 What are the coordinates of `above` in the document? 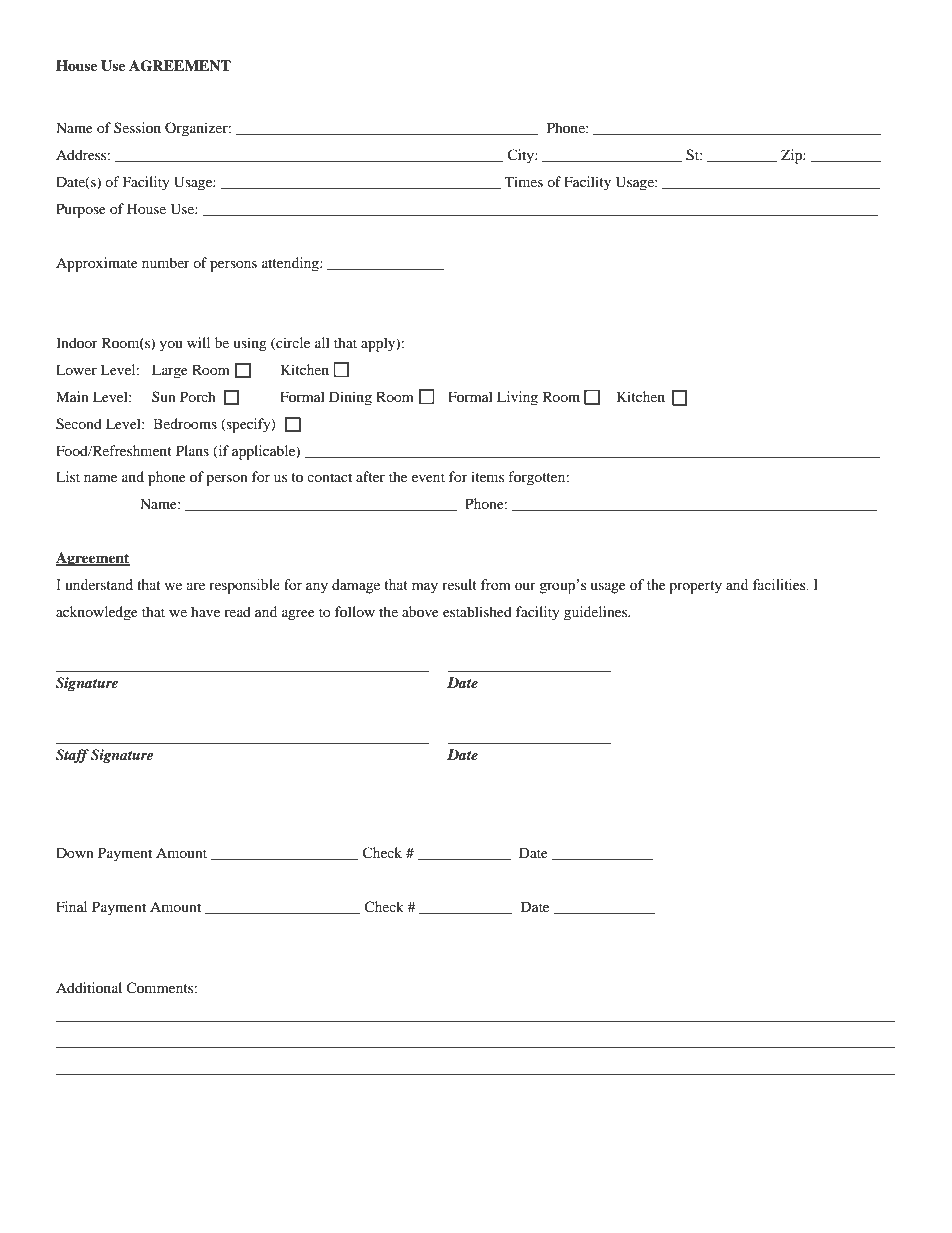 It's located at (420, 611).
